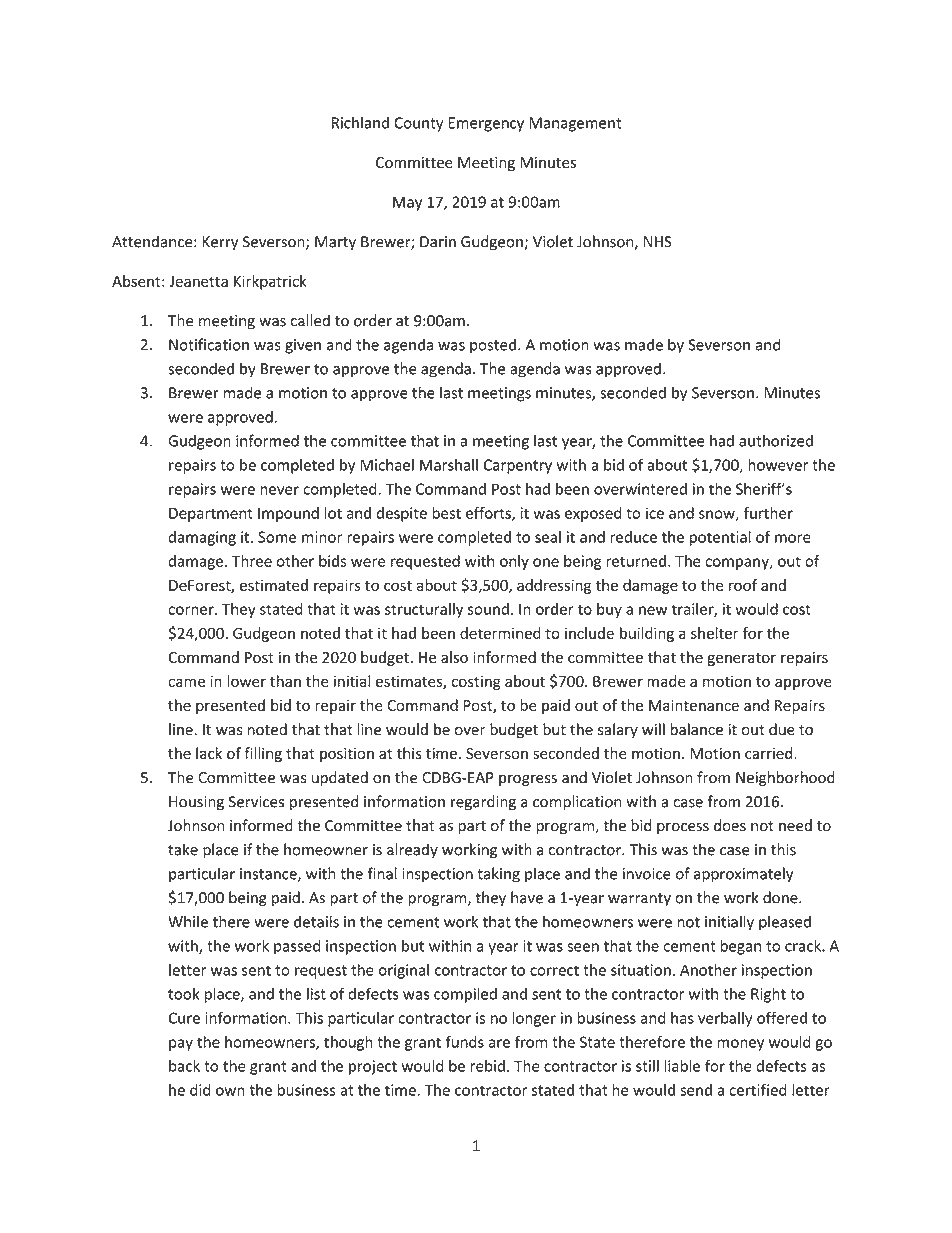 The width and height of the screenshot is (952, 1233). Describe the element at coordinates (486, 124) in the screenshot. I see `Emergency` at that location.
